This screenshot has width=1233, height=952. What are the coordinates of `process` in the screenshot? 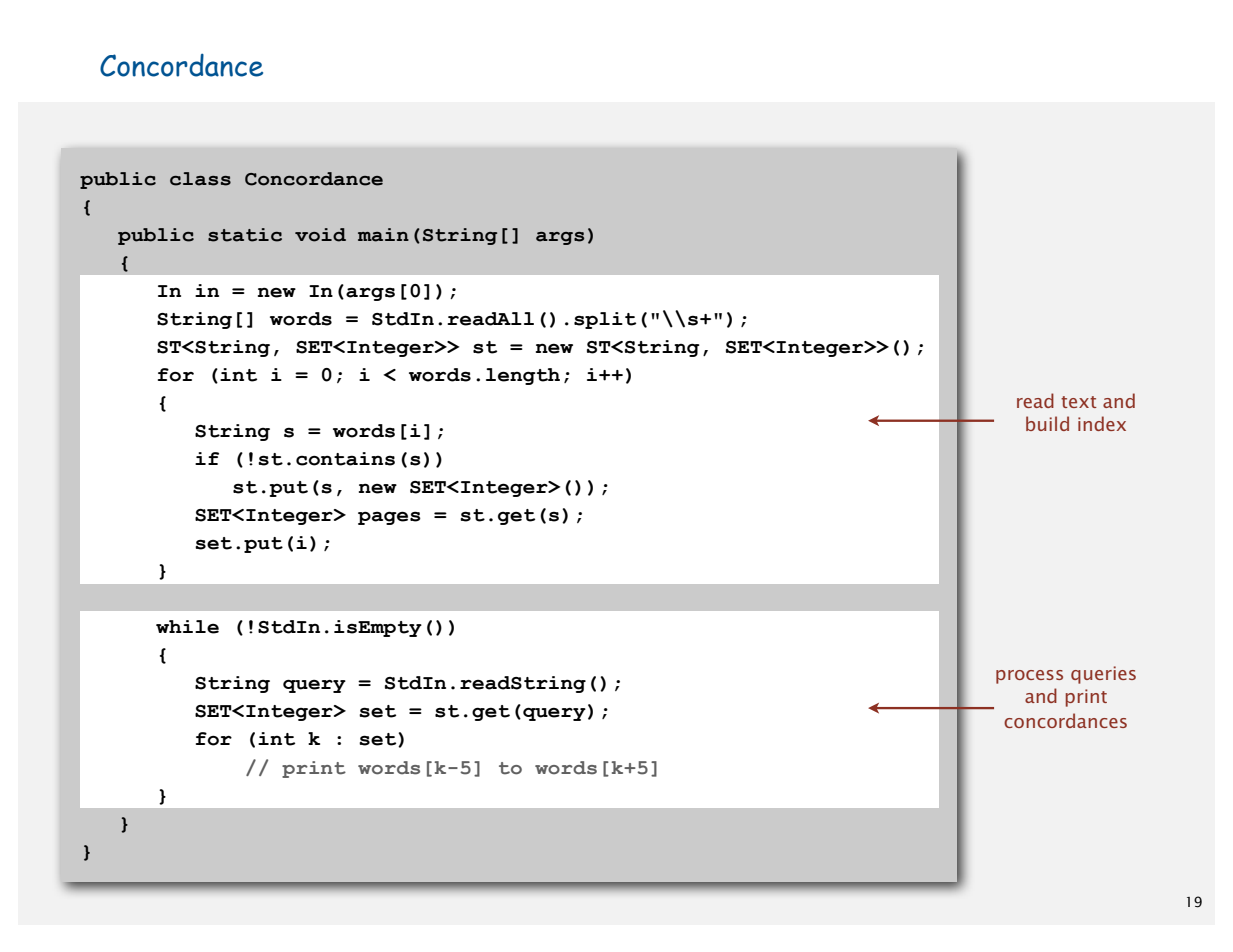 It's located at (1029, 677).
